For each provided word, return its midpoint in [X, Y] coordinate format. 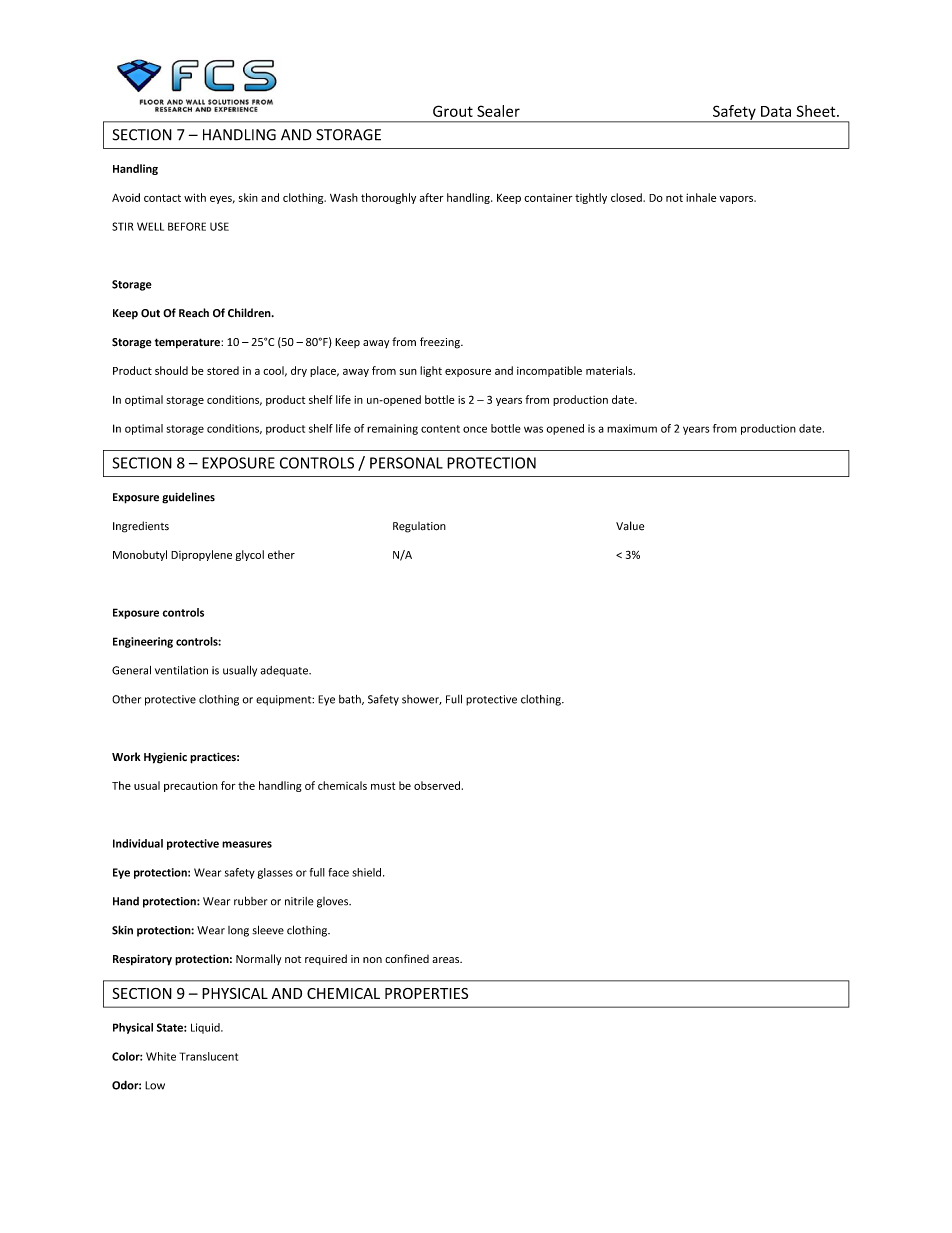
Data [776, 111]
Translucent [208, 1056]
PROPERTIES [426, 993]
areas [447, 960]
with [195, 197]
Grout [453, 111]
